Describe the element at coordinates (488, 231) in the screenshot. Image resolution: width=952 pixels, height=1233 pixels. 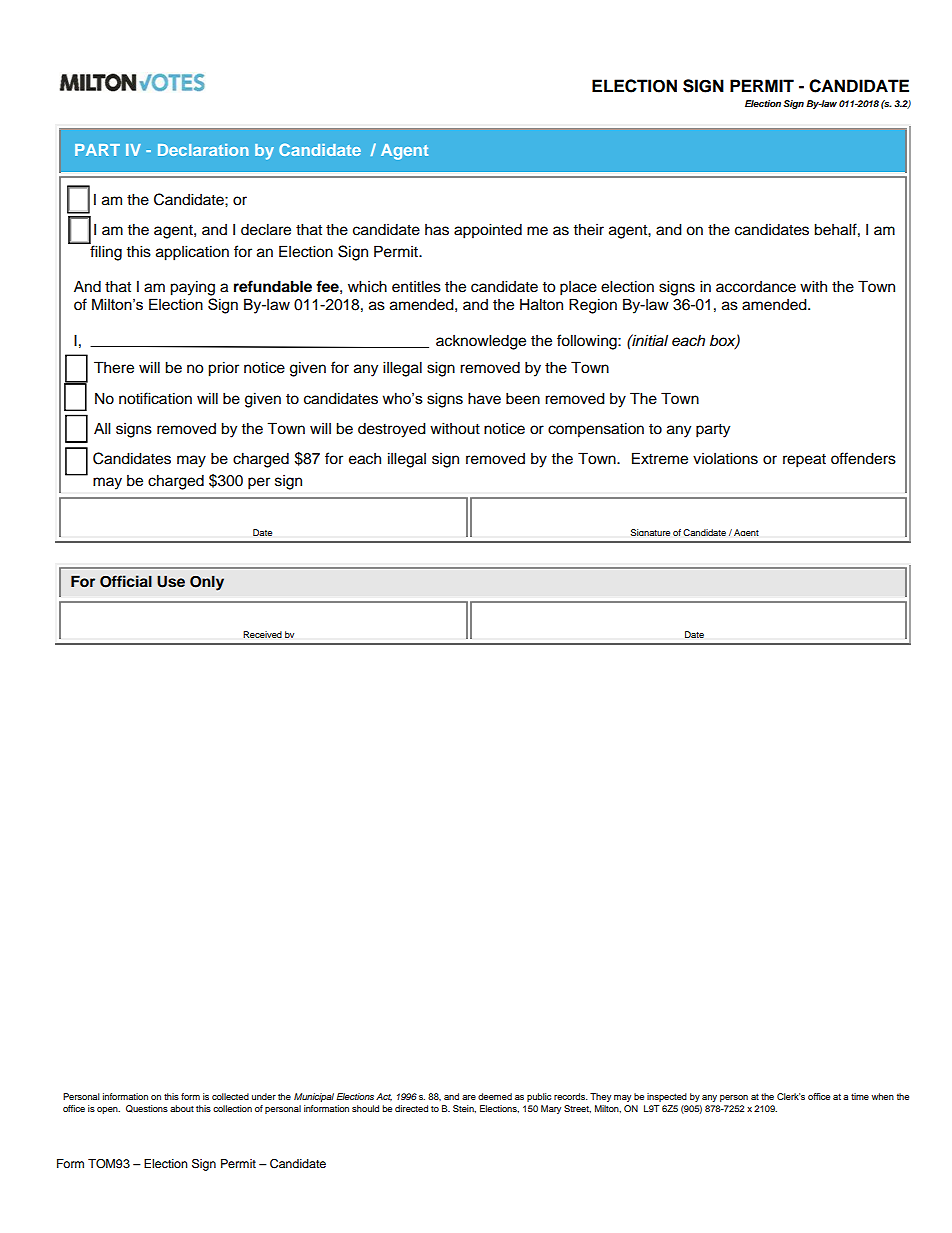
I see `appointed` at that location.
